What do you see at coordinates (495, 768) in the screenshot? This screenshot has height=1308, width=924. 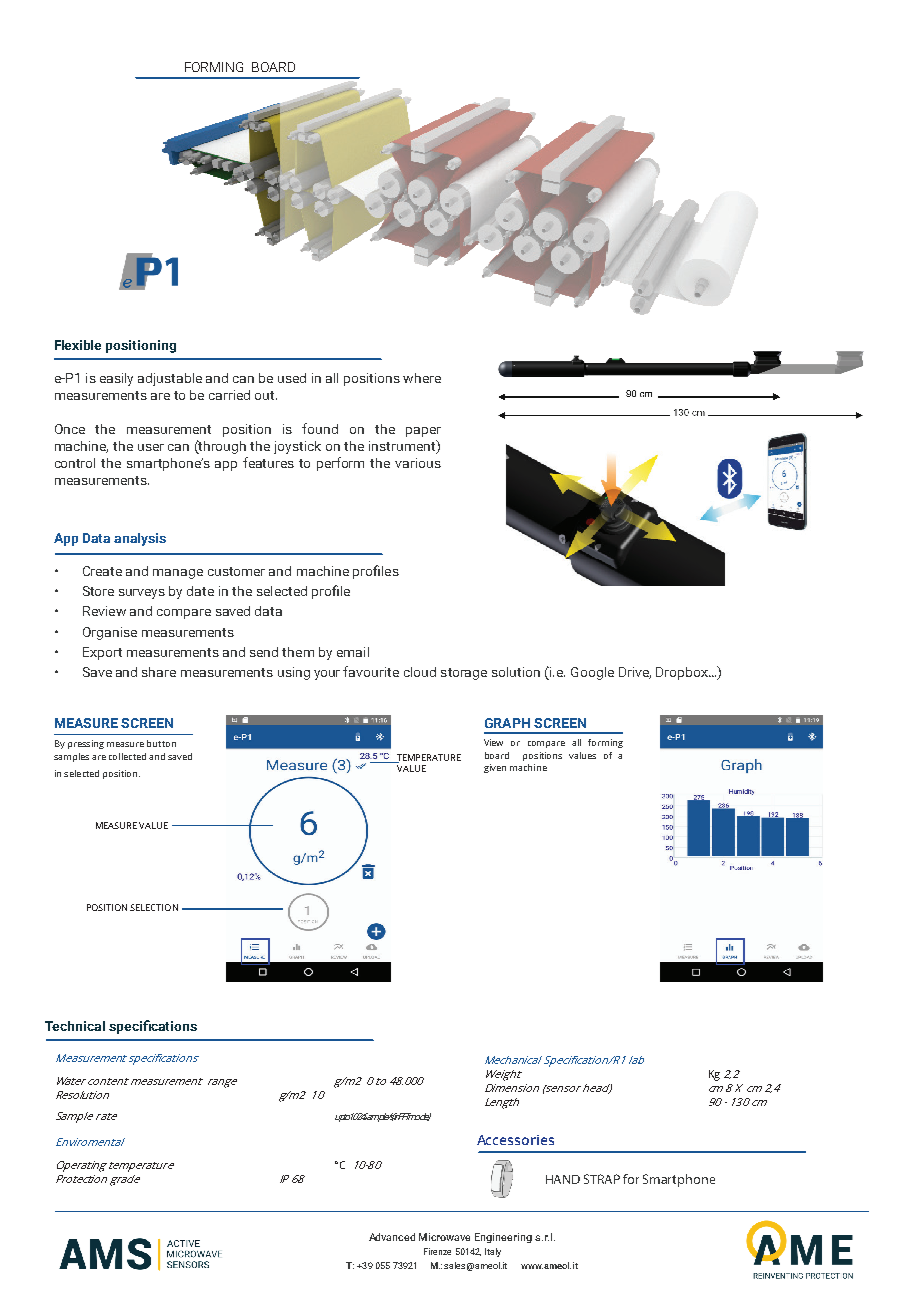 I see `given` at bounding box center [495, 768].
